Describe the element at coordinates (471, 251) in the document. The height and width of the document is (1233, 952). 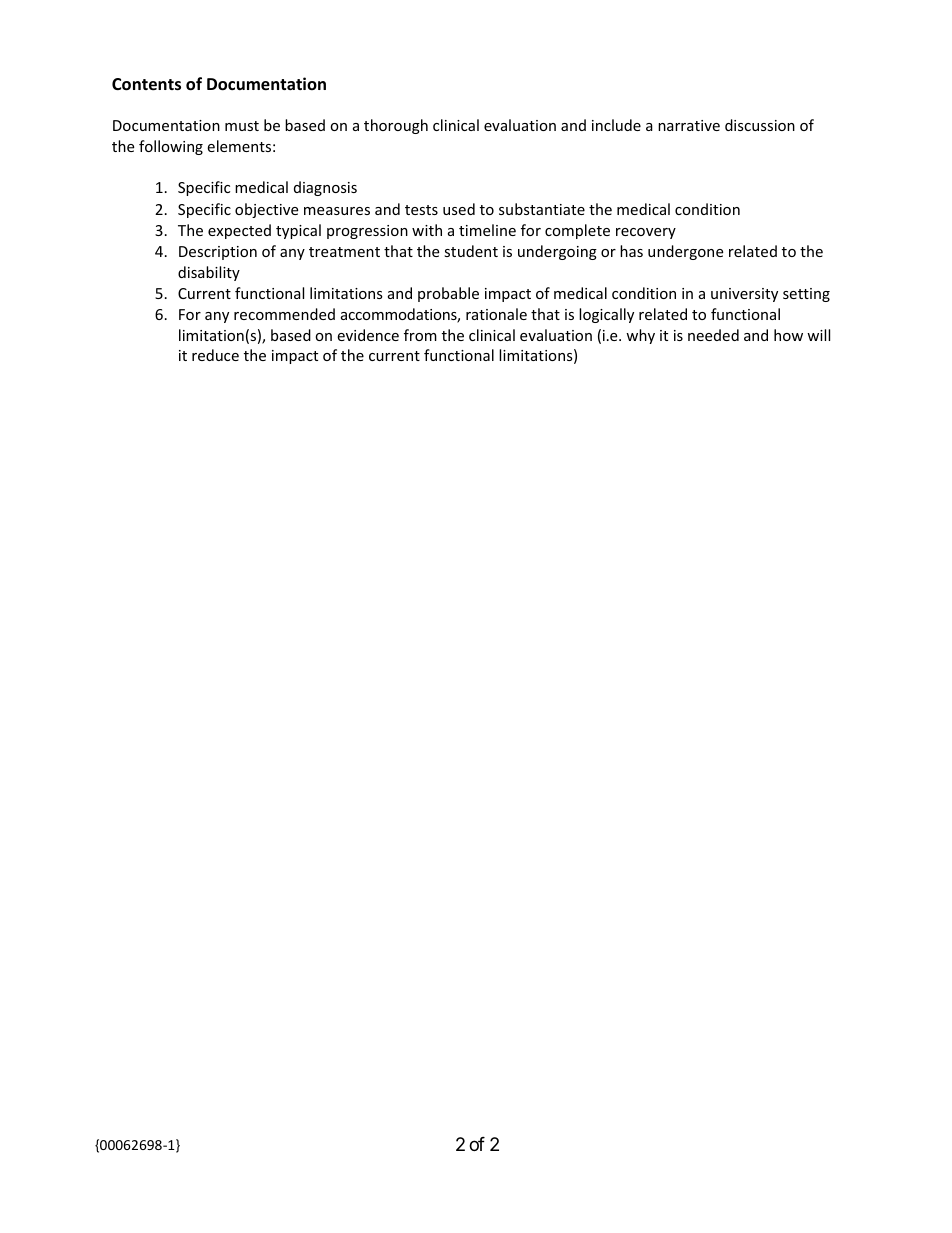
I see `student` at that location.
